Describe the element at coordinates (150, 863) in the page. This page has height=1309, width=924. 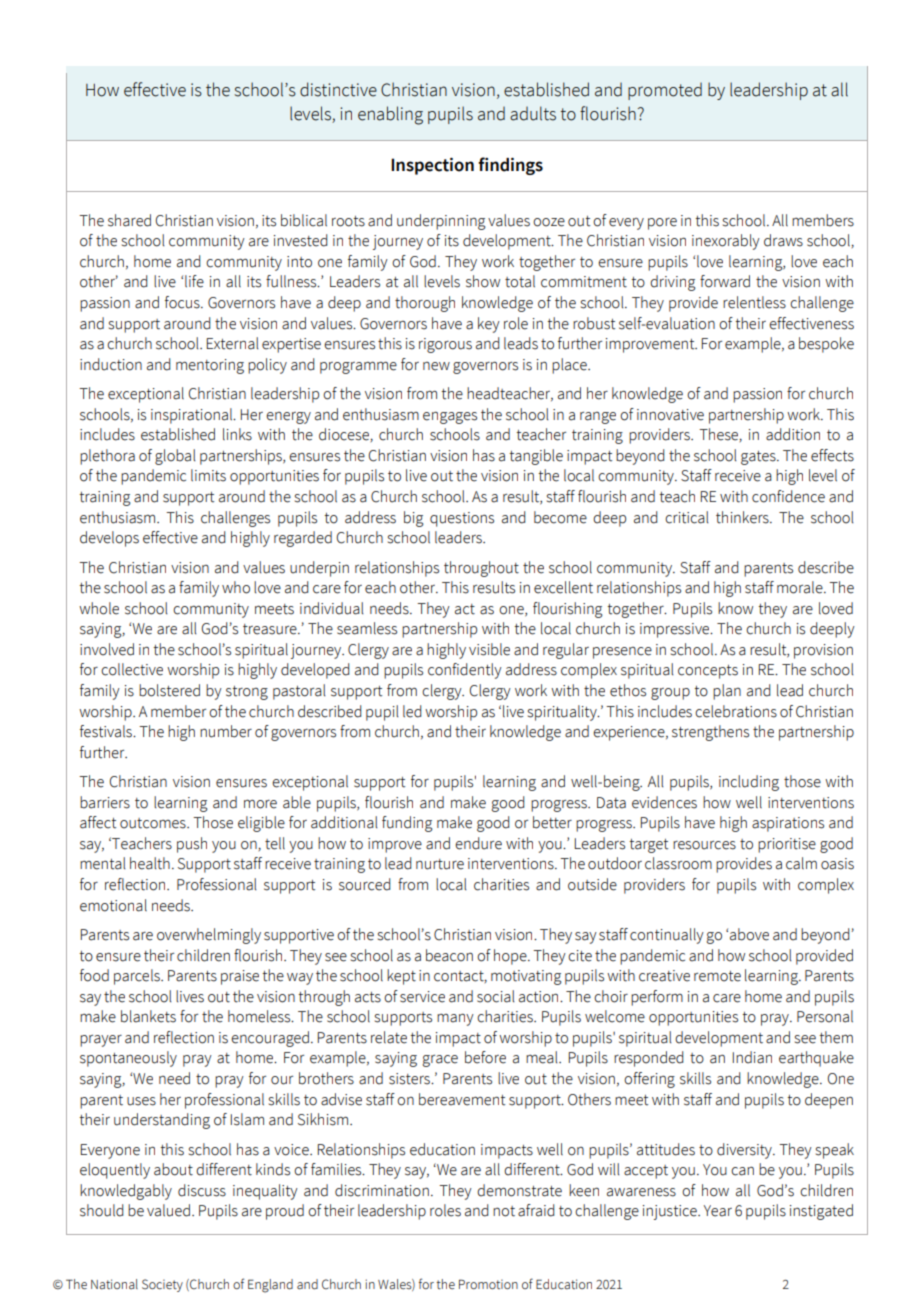
I see `health` at that location.
